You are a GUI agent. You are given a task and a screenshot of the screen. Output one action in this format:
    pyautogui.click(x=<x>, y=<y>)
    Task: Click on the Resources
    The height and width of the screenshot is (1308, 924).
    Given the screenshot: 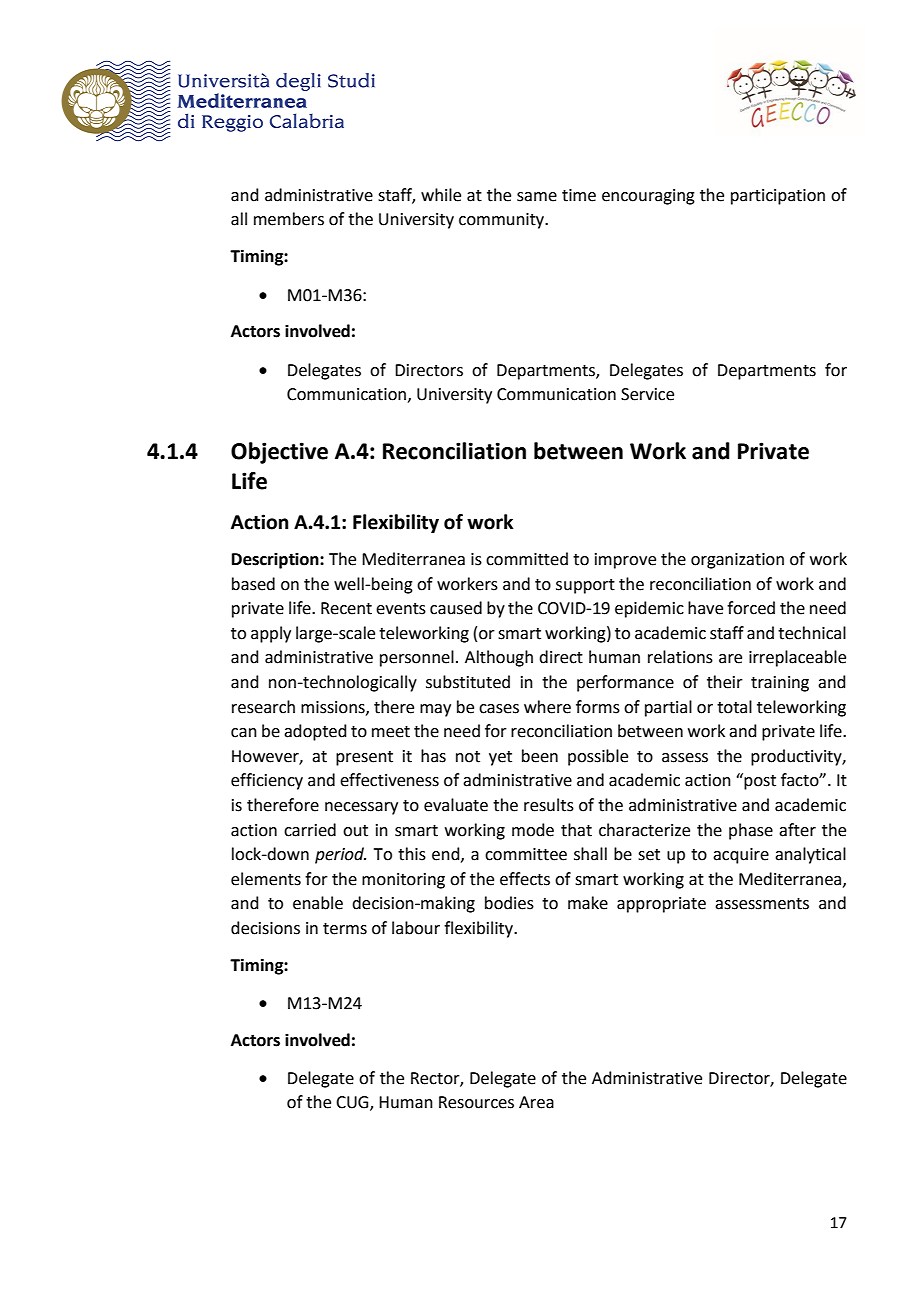 What is the action you would take?
    pyautogui.click(x=476, y=1102)
